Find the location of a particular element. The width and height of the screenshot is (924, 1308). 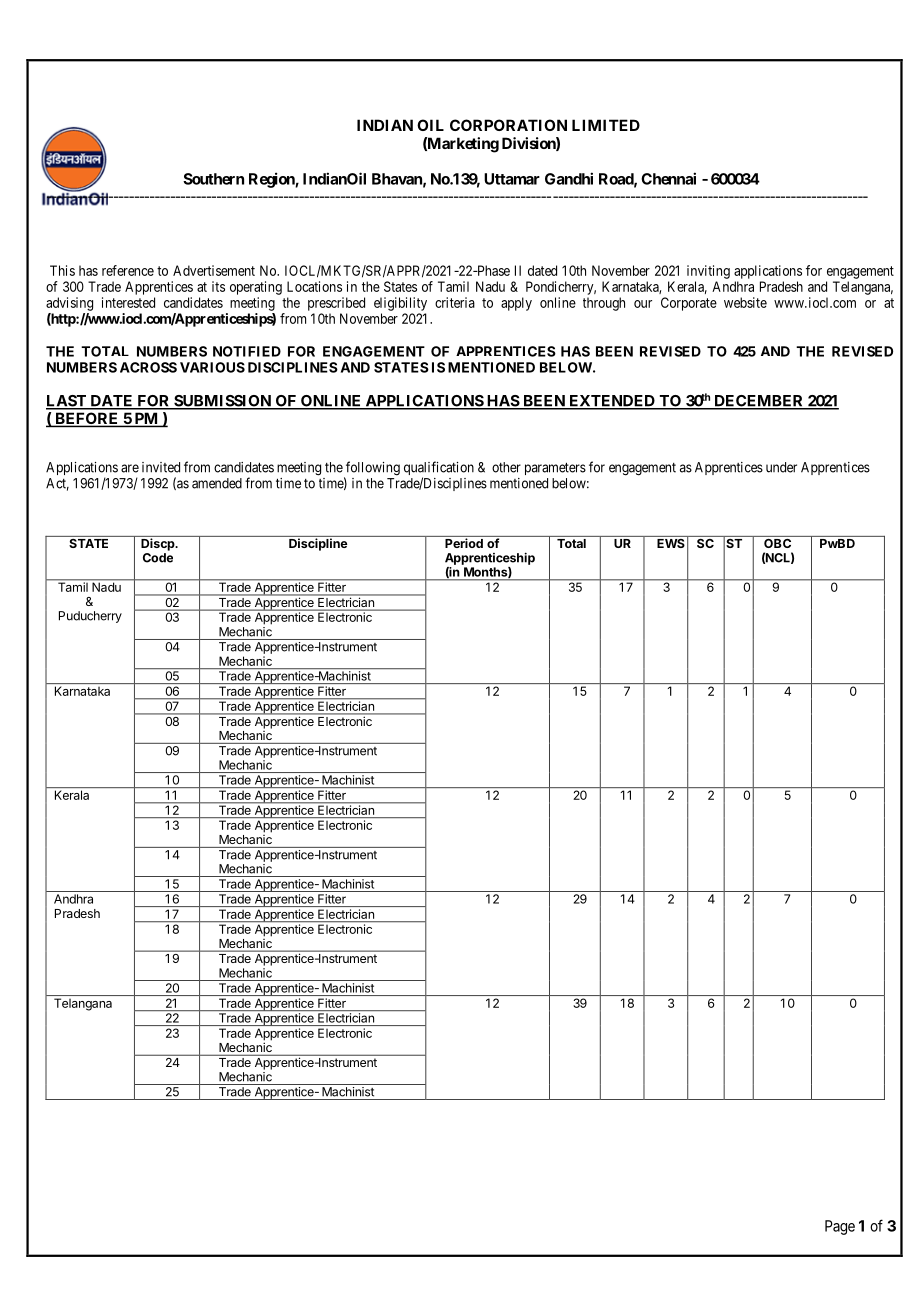

CORPORATION is located at coordinates (508, 125).
